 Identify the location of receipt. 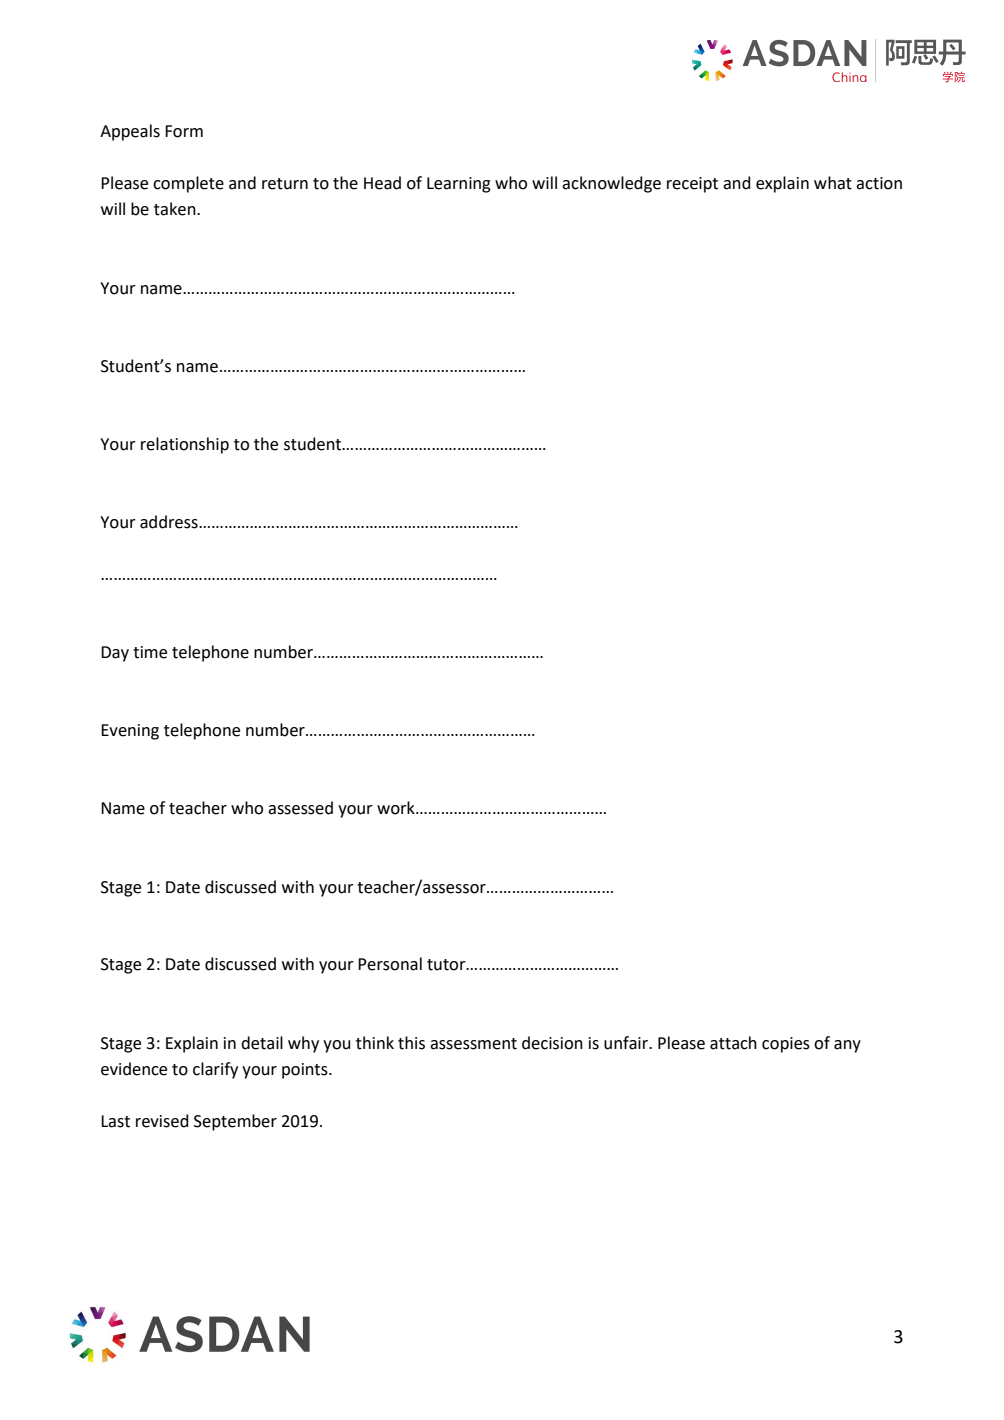
(692, 185).
